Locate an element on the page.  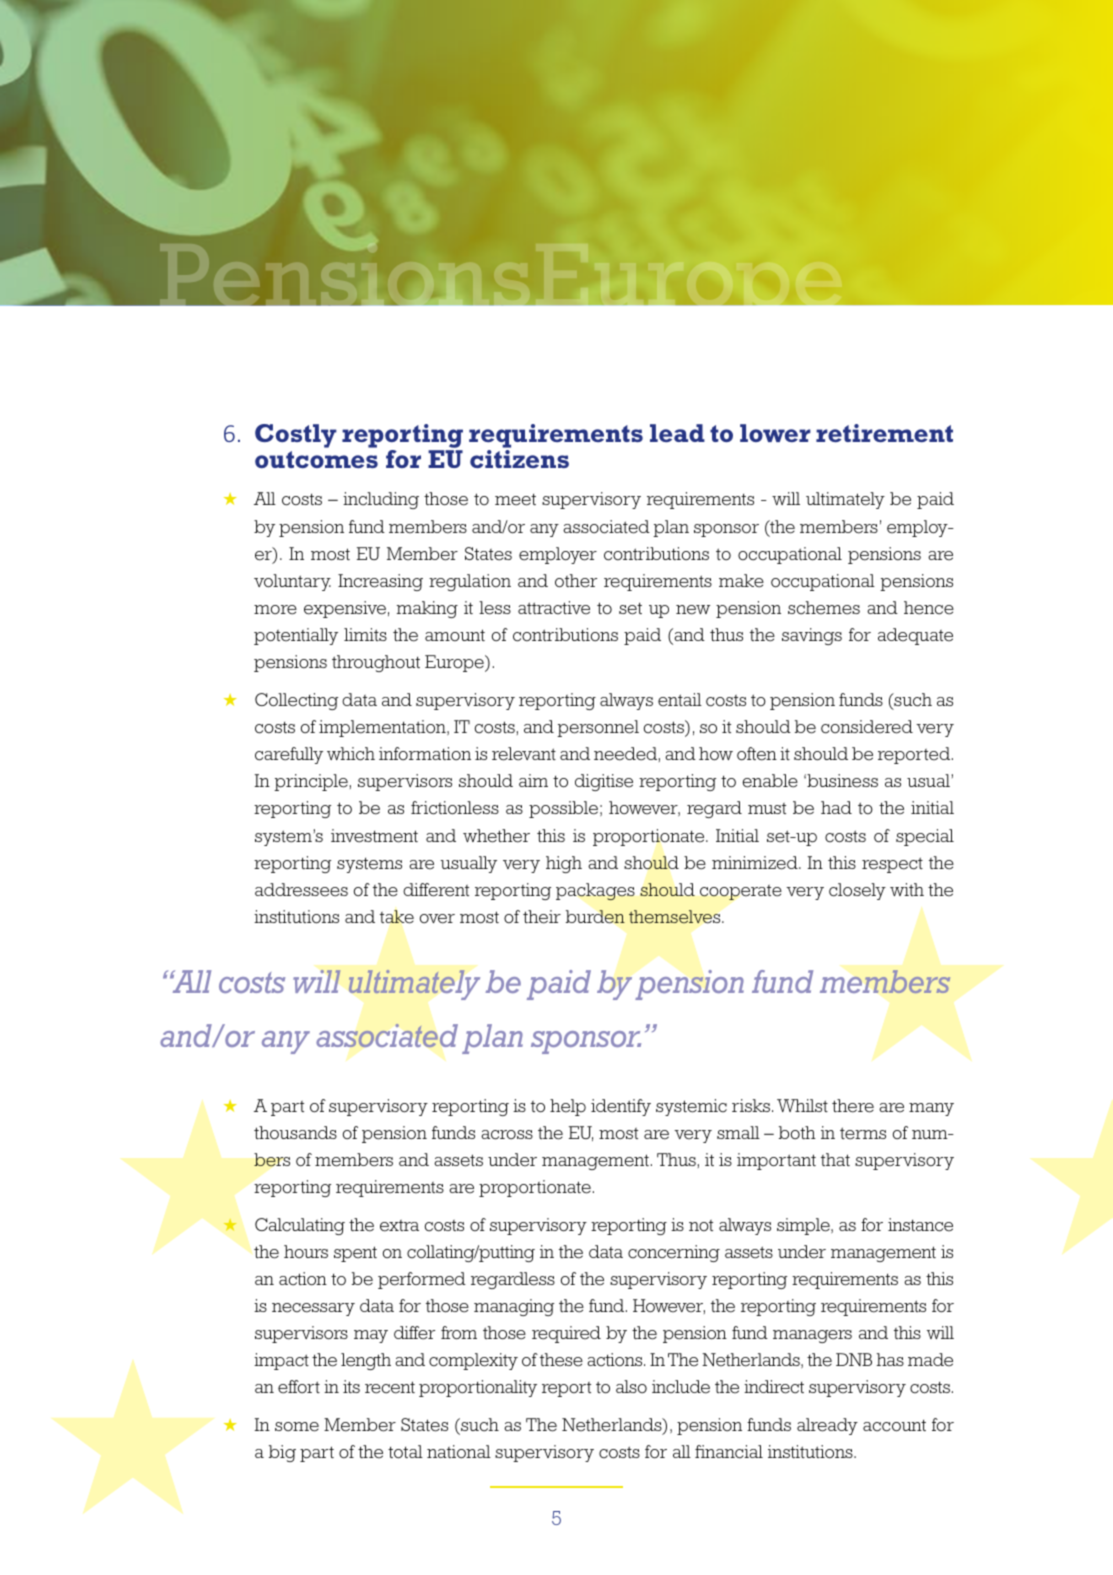
some is located at coordinates (297, 1427).
